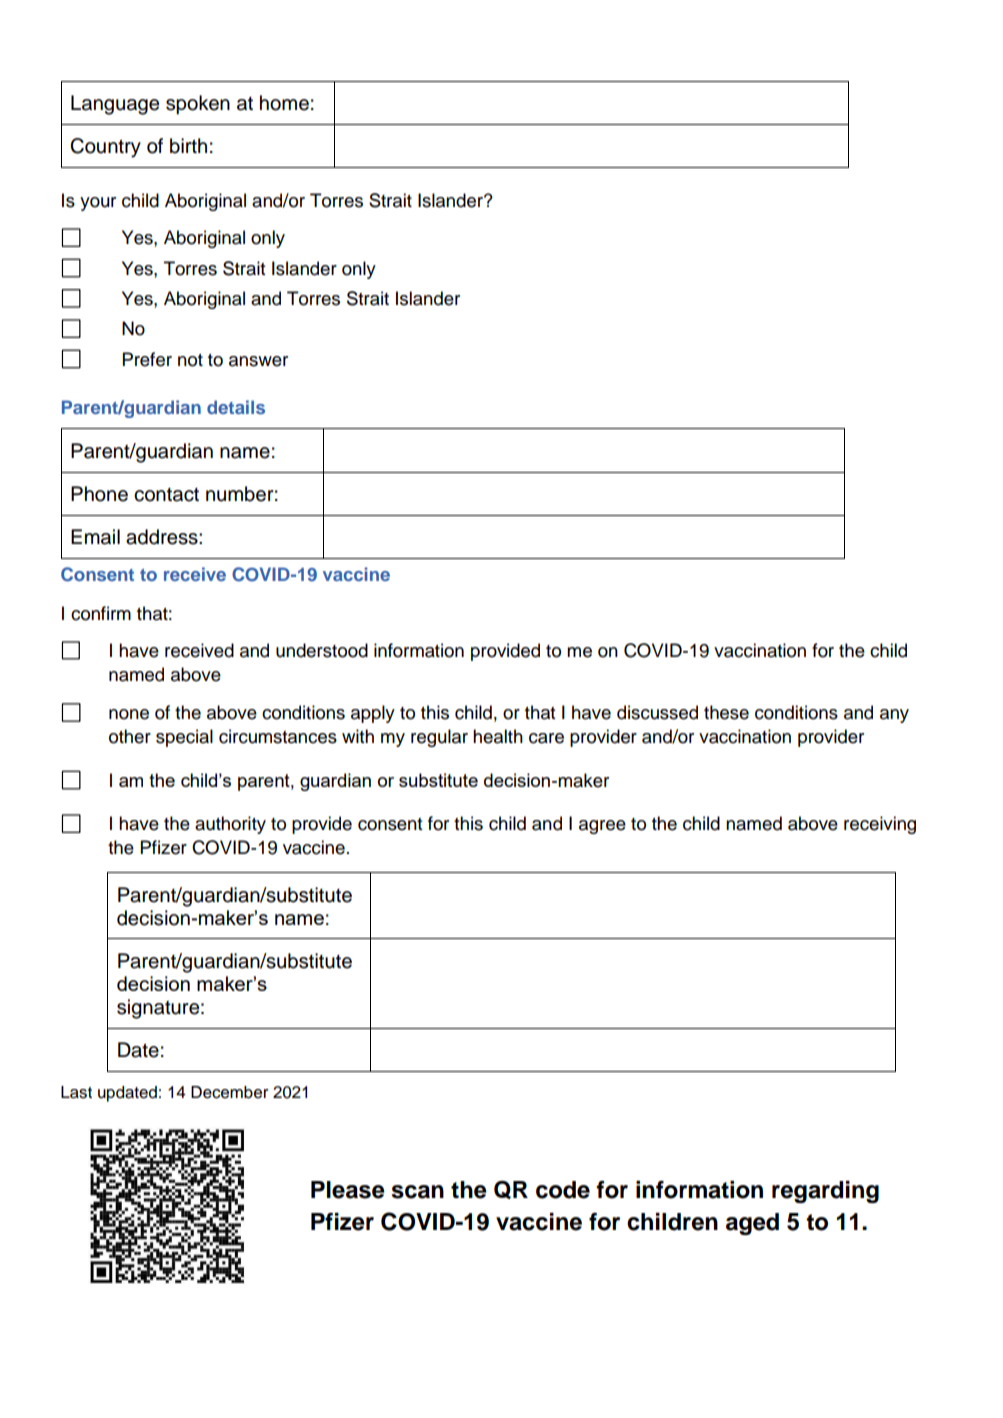  What do you see at coordinates (129, 714) in the page?
I see `none` at bounding box center [129, 714].
